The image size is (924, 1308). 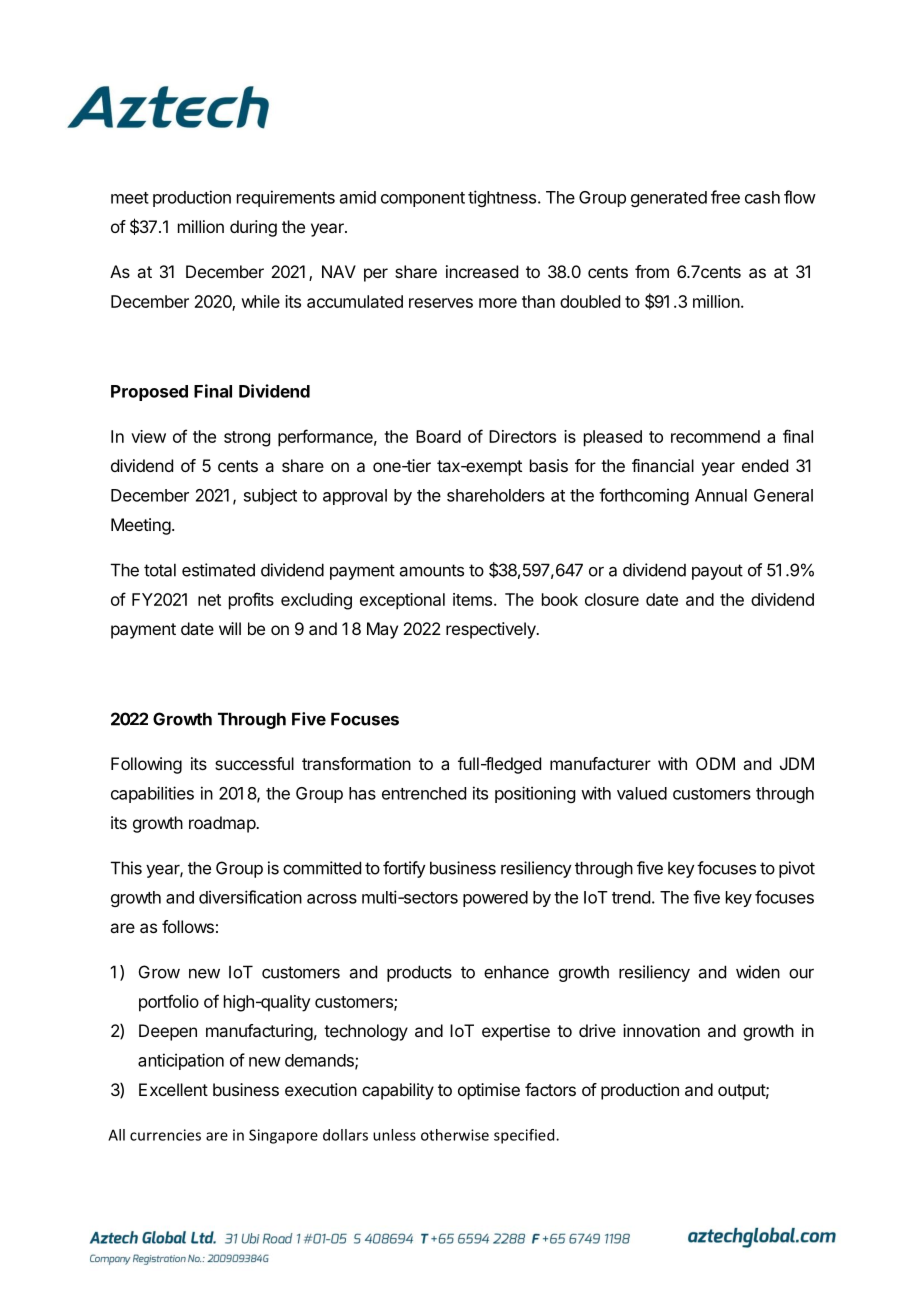 What do you see at coordinates (253, 228) in the screenshot?
I see `during` at bounding box center [253, 228].
